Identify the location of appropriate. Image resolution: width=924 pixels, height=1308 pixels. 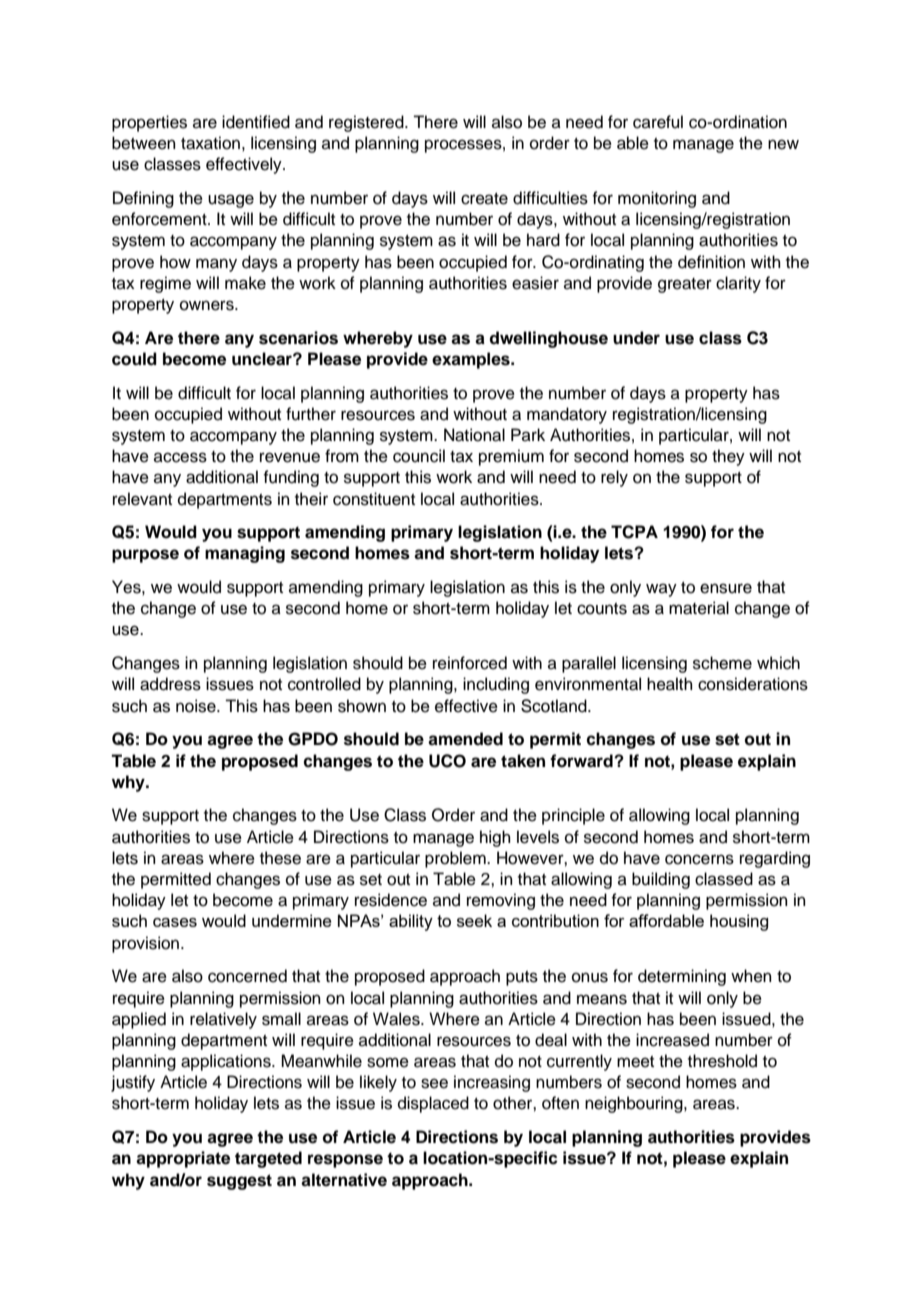
(183, 1159).
